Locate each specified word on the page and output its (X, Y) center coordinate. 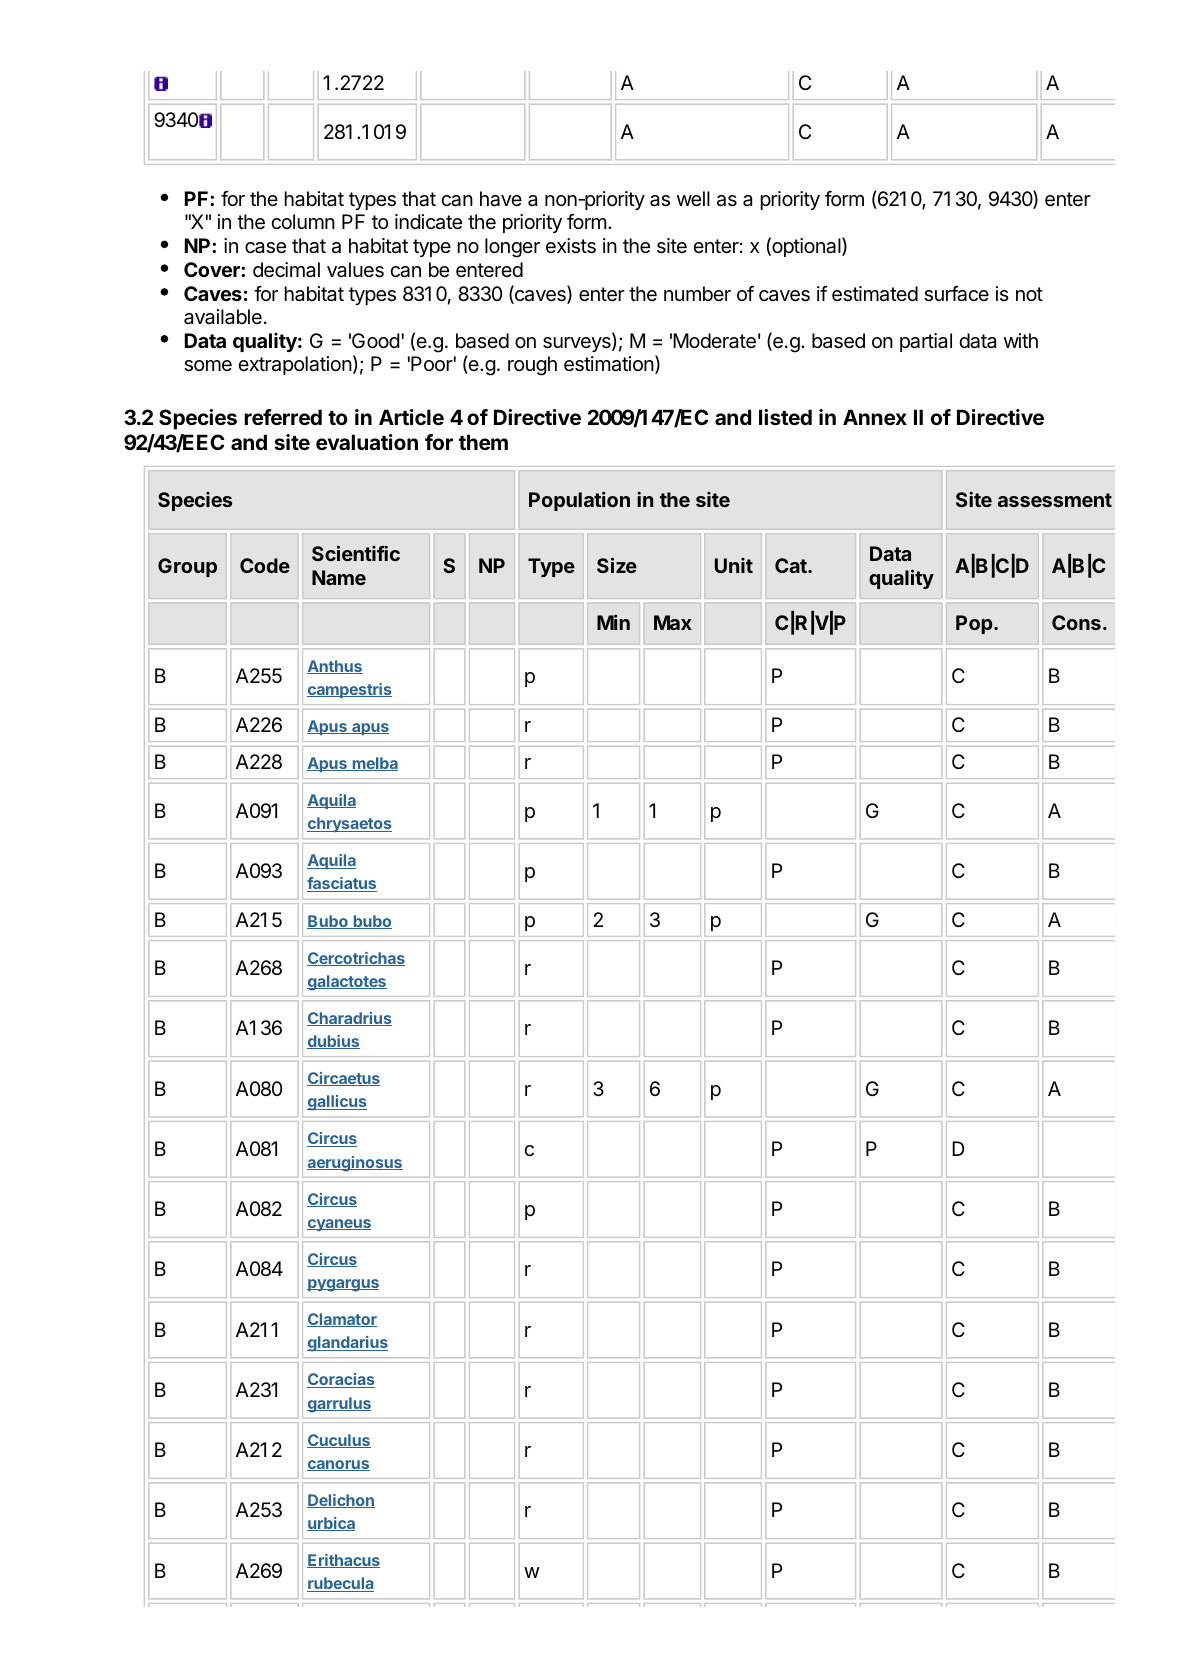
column (303, 221)
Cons (1076, 622)
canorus (338, 1465)
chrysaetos (349, 824)
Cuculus (339, 1441)
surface (956, 294)
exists (571, 246)
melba (374, 764)
